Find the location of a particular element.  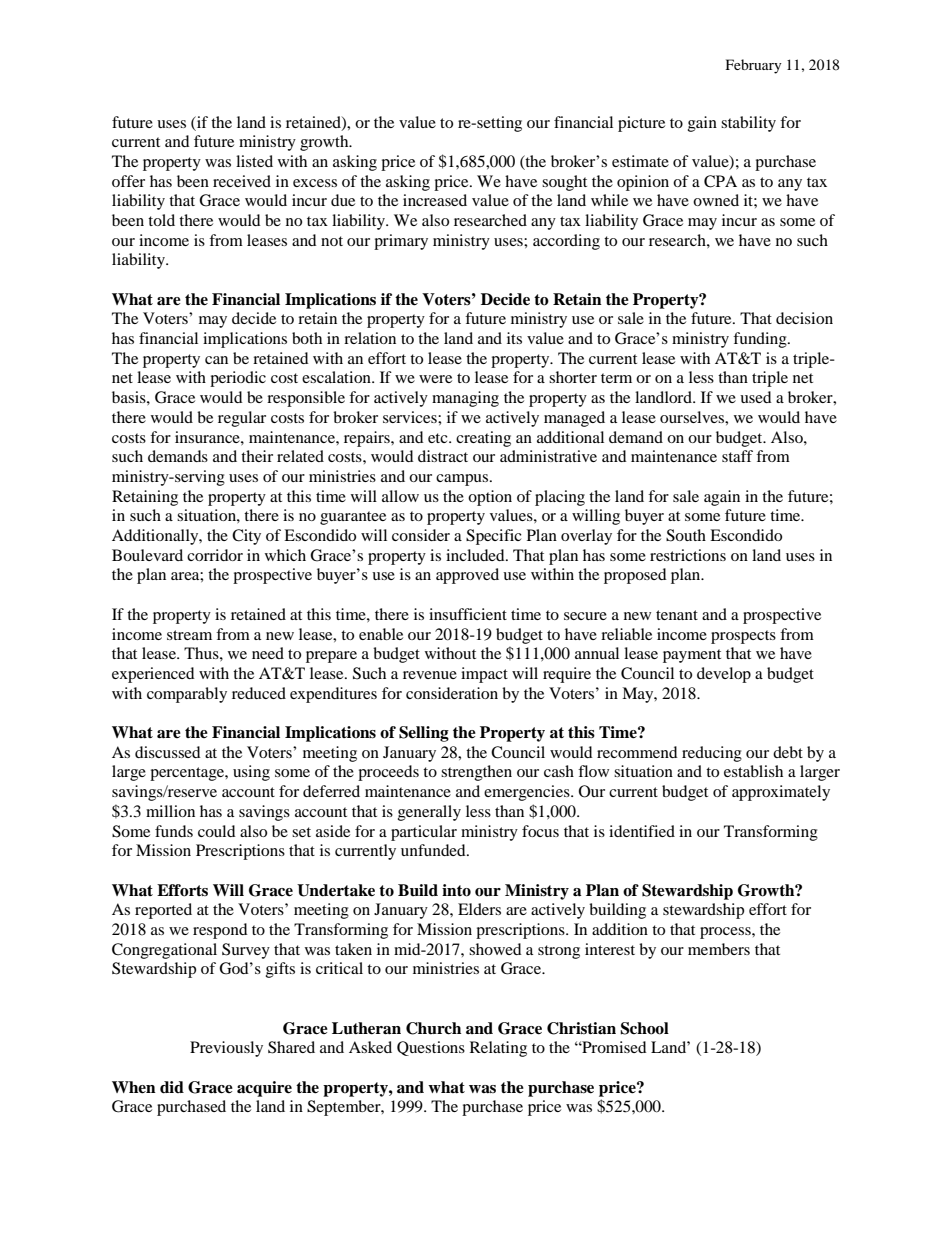

Previously is located at coordinates (226, 1049).
